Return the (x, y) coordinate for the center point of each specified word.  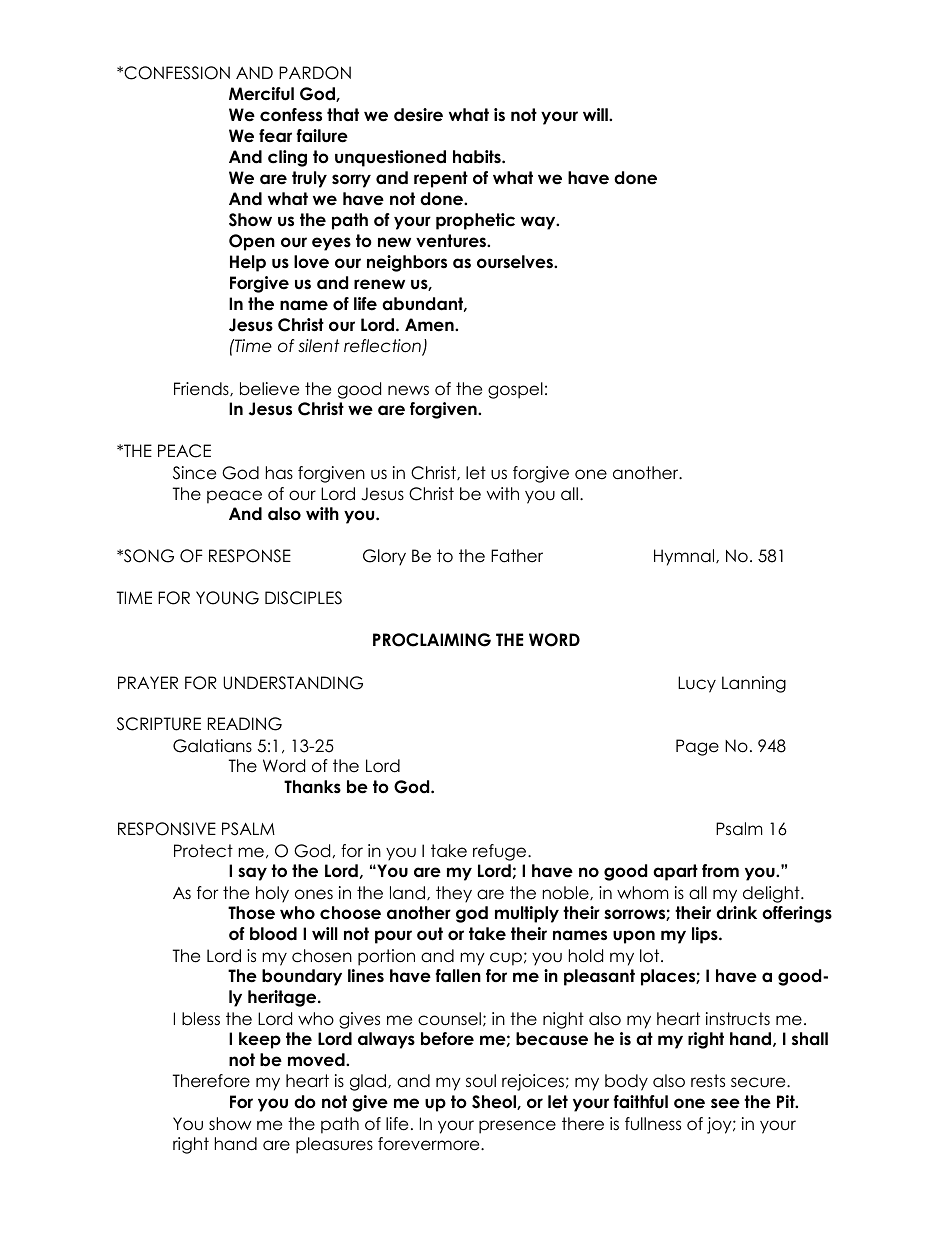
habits (478, 157)
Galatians (212, 746)
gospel (515, 390)
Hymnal (685, 557)
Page (697, 747)
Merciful (261, 94)
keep (260, 1040)
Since (194, 473)
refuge (501, 852)
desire (418, 115)
